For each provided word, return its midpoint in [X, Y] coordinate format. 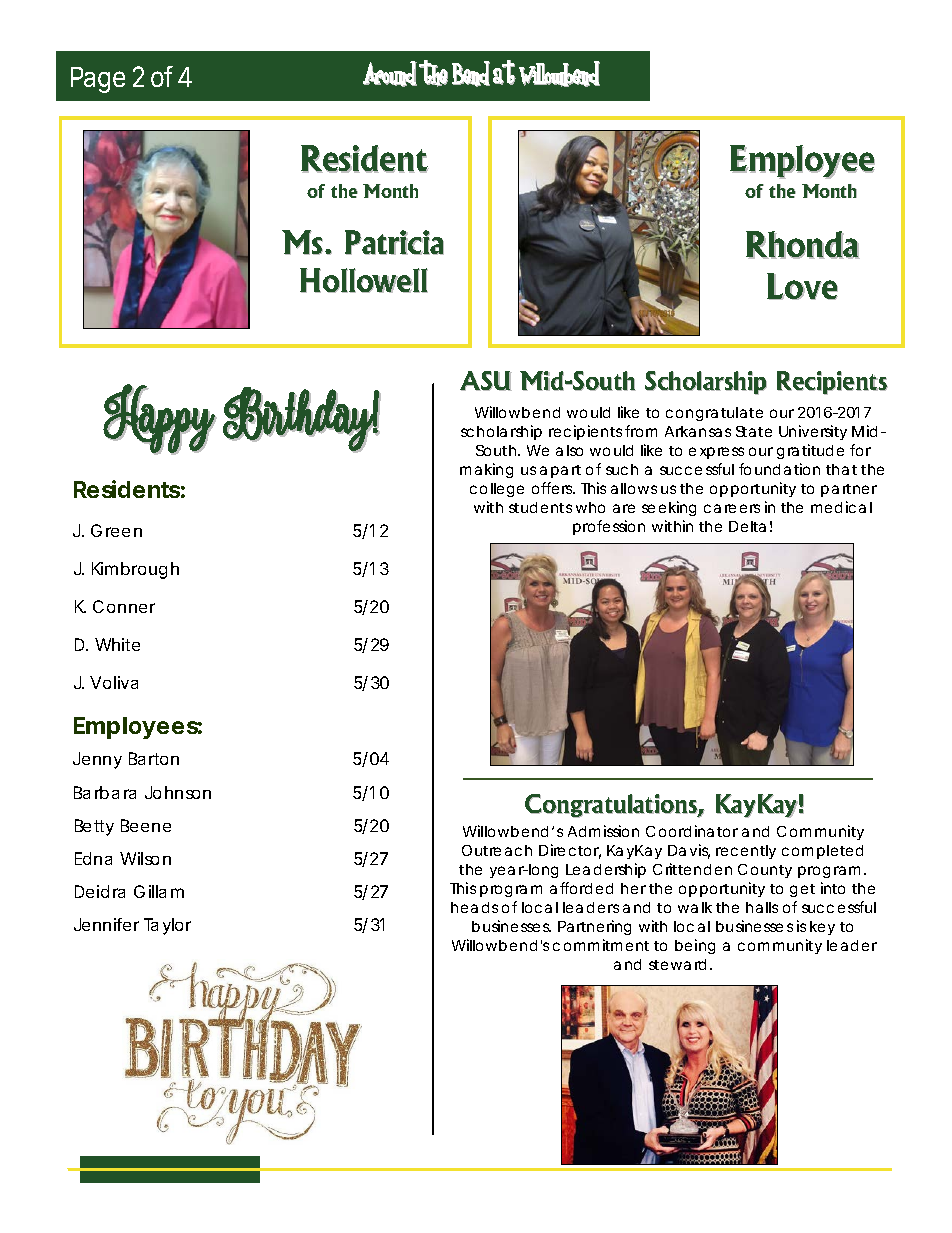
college [497, 490]
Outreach [497, 850]
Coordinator [692, 831]
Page [98, 80]
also [569, 450]
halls [762, 907]
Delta [747, 526]
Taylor [167, 926]
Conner [124, 606]
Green [116, 530]
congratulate [714, 414]
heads [474, 907]
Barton [154, 758]
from [641, 431]
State [754, 431]
